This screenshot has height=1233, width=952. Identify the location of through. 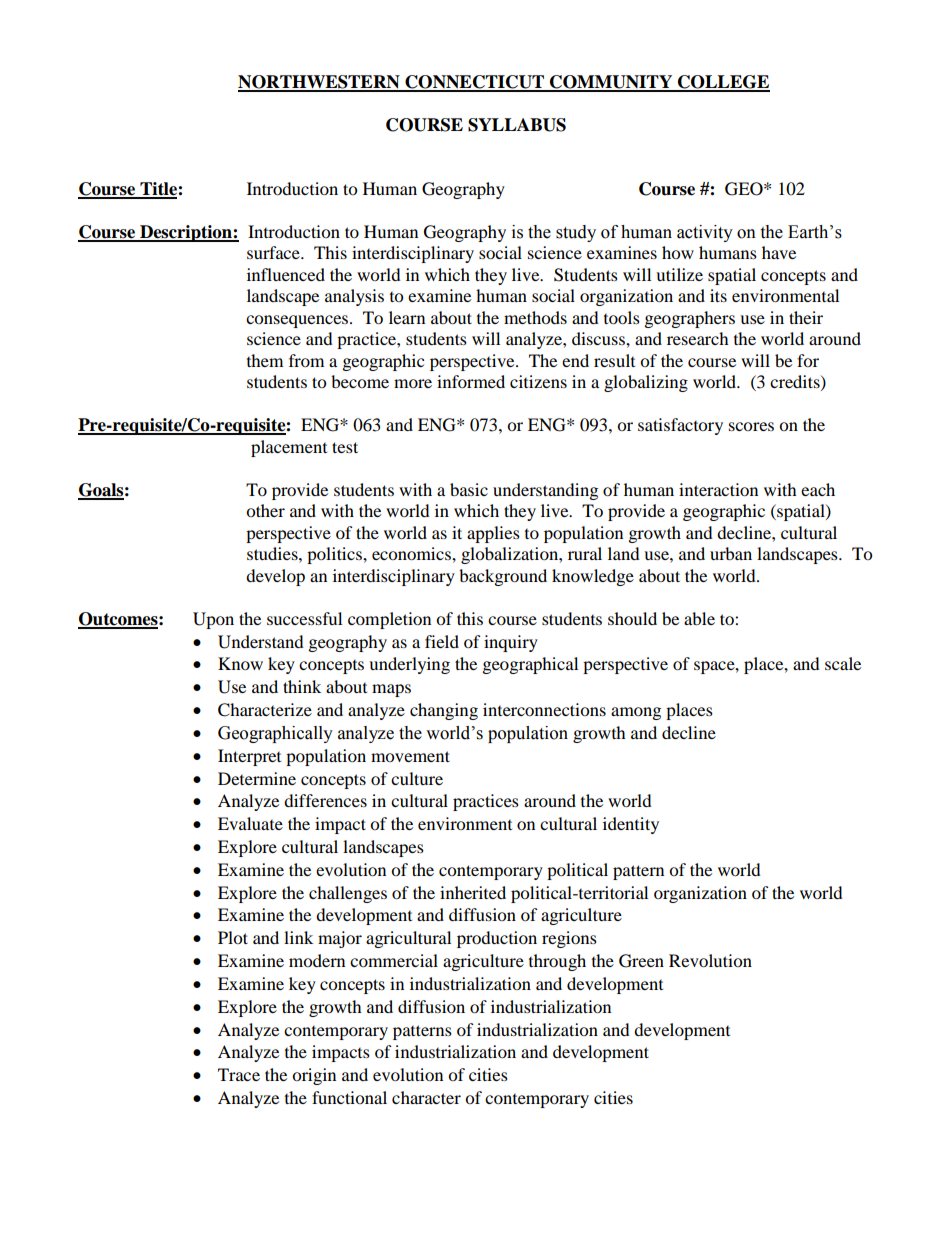
(557, 962).
